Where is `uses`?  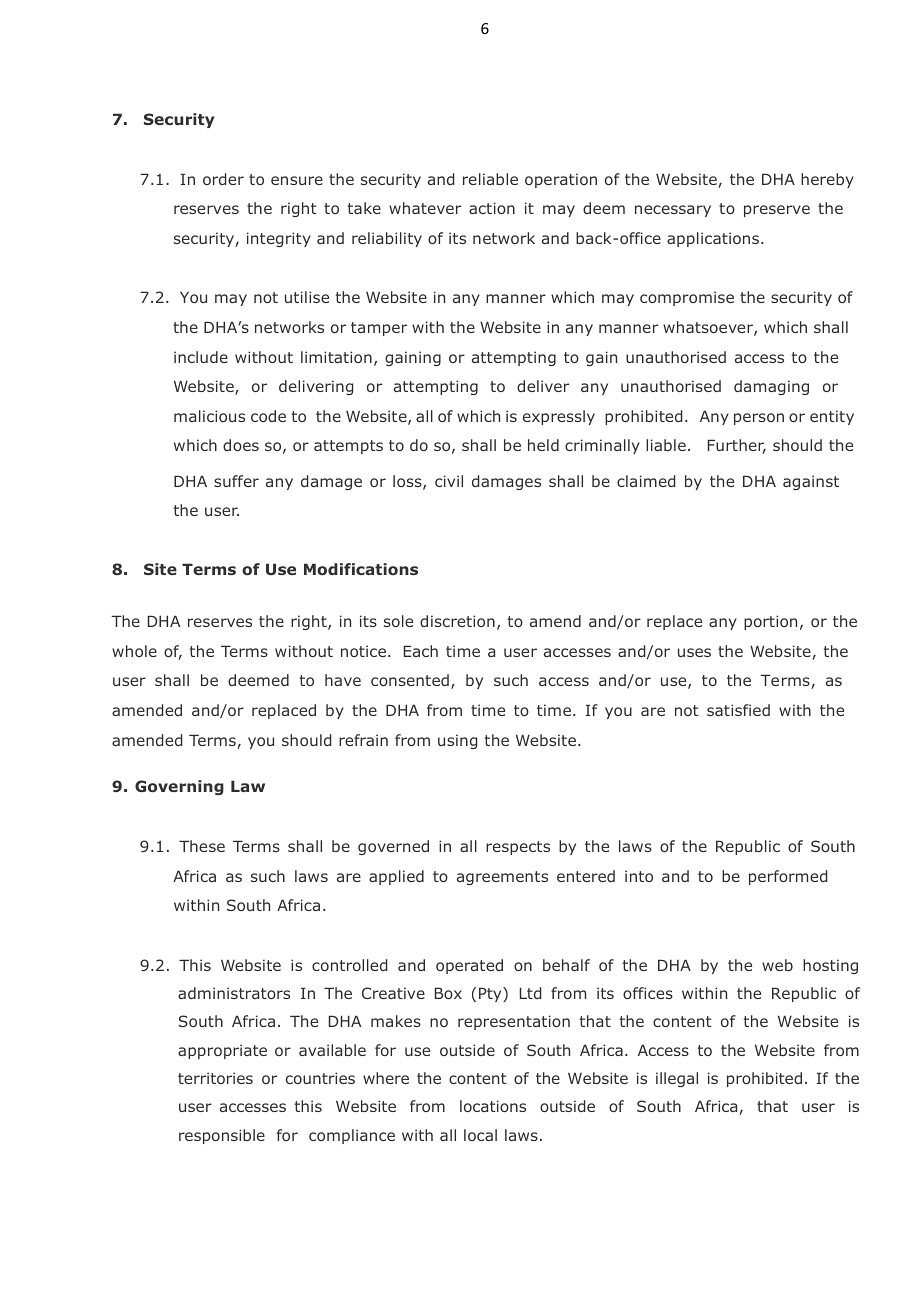 uses is located at coordinates (694, 652).
